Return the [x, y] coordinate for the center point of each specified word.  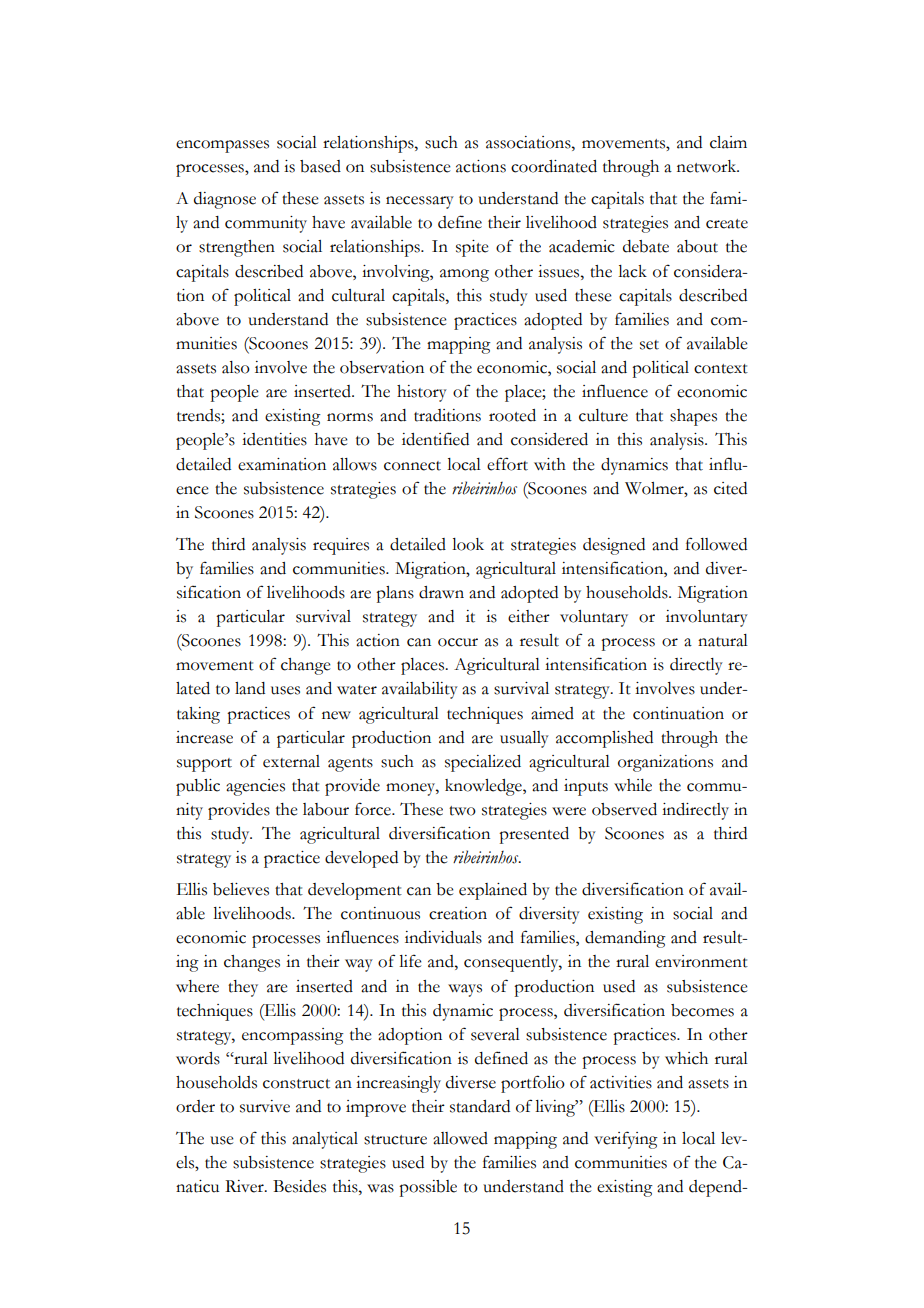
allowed [460, 1138]
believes [241, 889]
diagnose [225, 200]
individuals [443, 937]
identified [435, 439]
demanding [625, 939]
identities [274, 439]
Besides [299, 1186]
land [250, 688]
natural [723, 640]
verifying [626, 1140]
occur [458, 642]
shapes [693, 417]
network [708, 166]
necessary [420, 202]
